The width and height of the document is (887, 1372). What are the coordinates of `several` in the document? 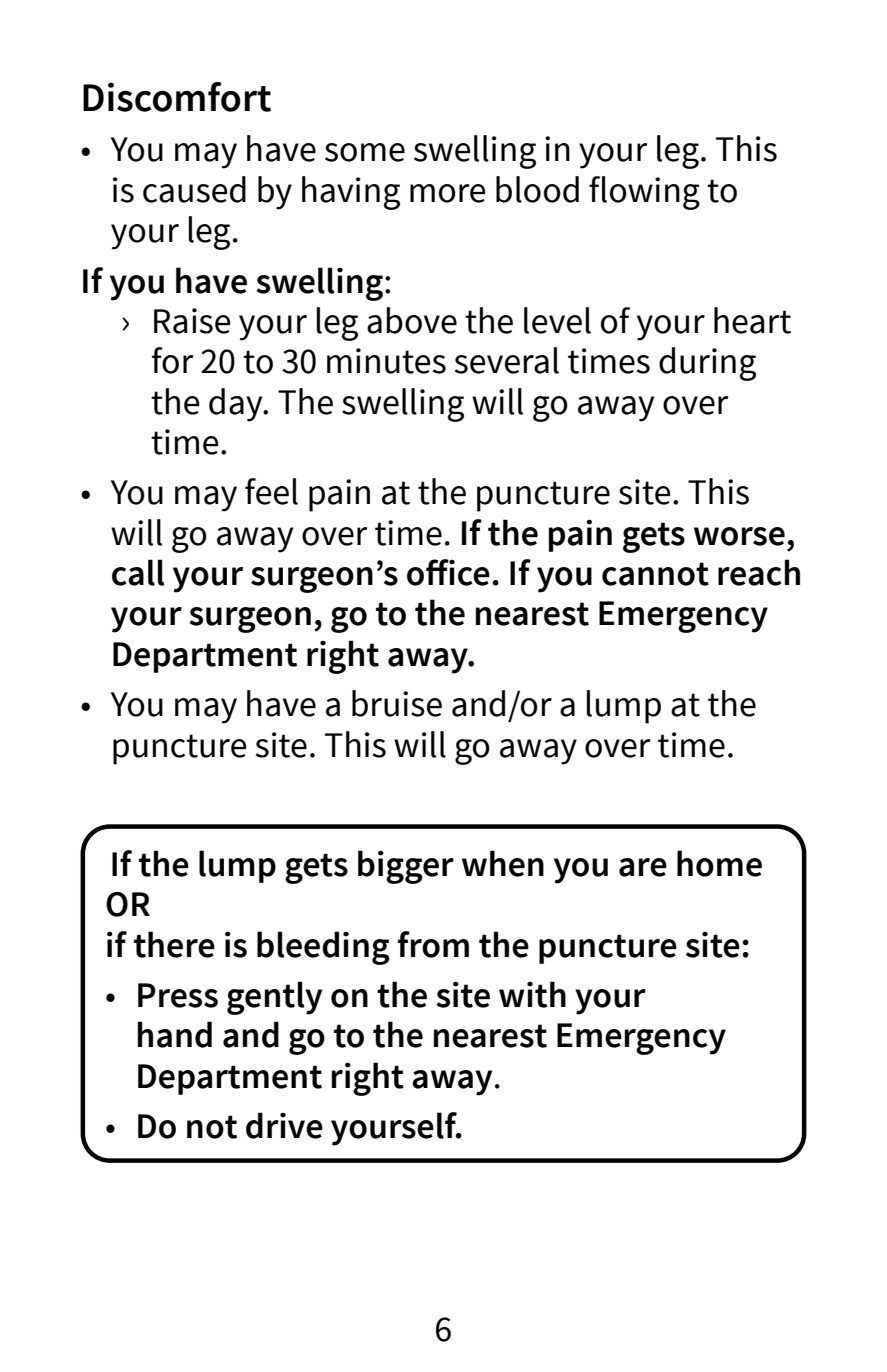 It's located at (507, 360).
